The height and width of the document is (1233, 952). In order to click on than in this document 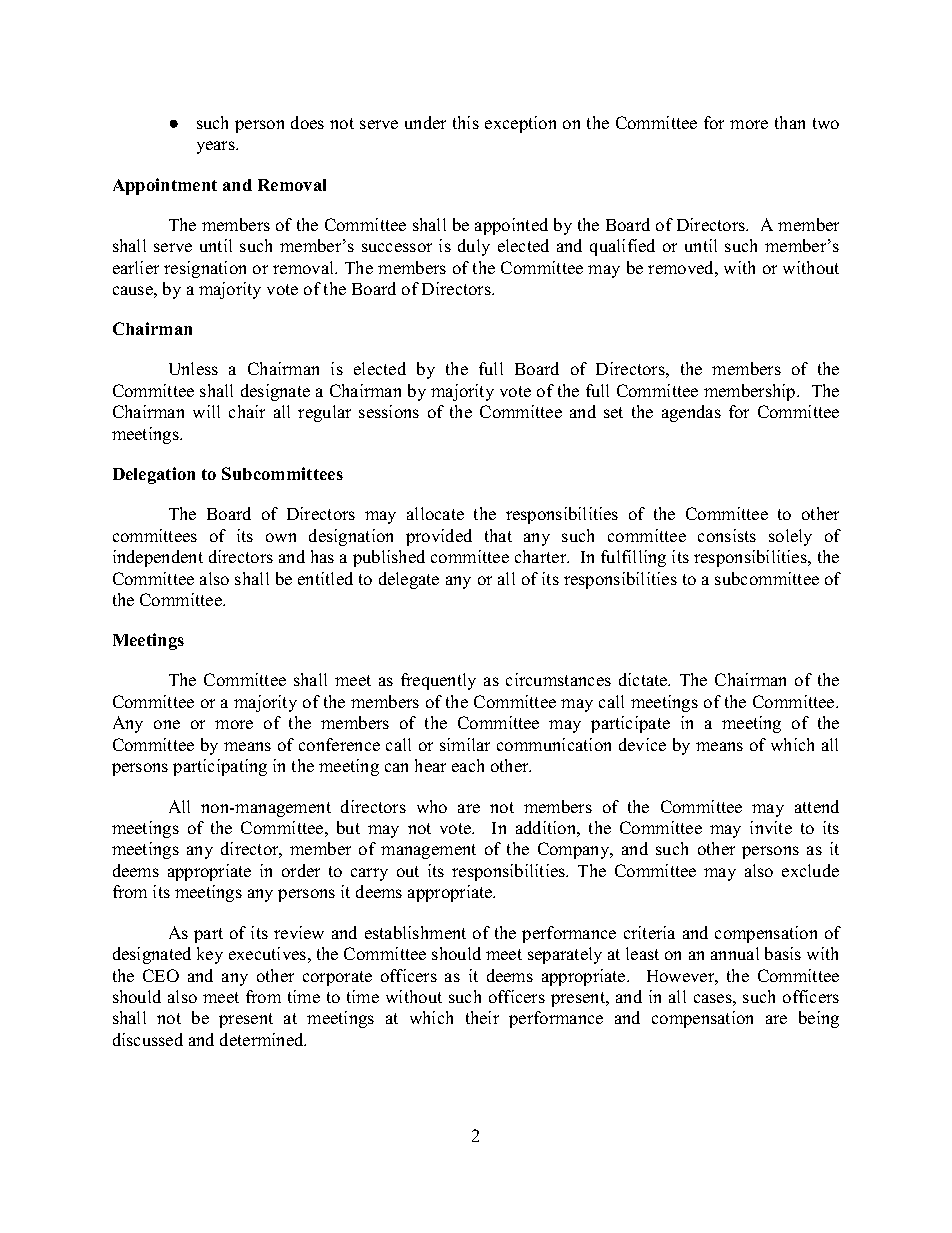, I will do `click(790, 122)`.
